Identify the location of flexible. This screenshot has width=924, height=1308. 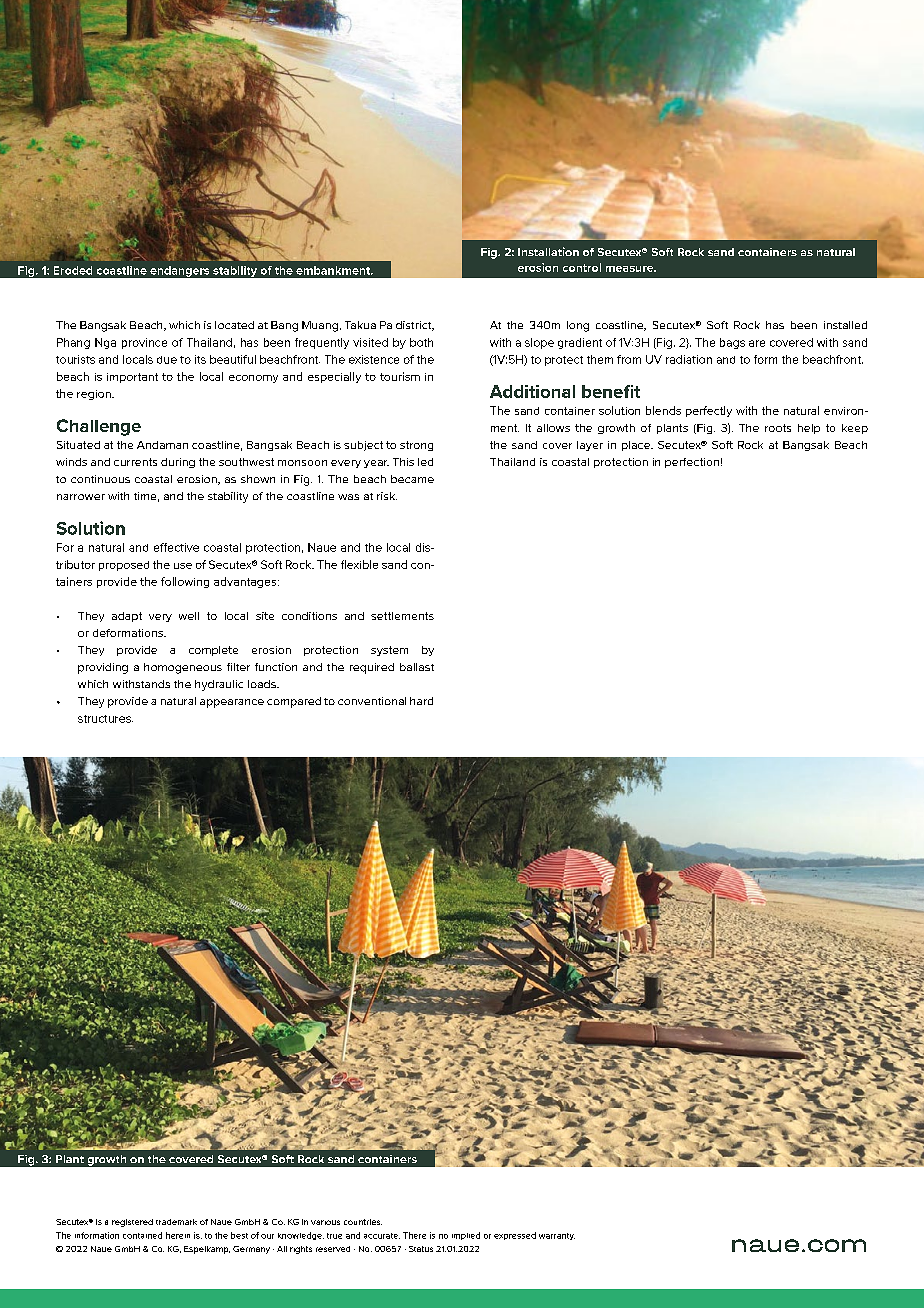
(359, 564).
